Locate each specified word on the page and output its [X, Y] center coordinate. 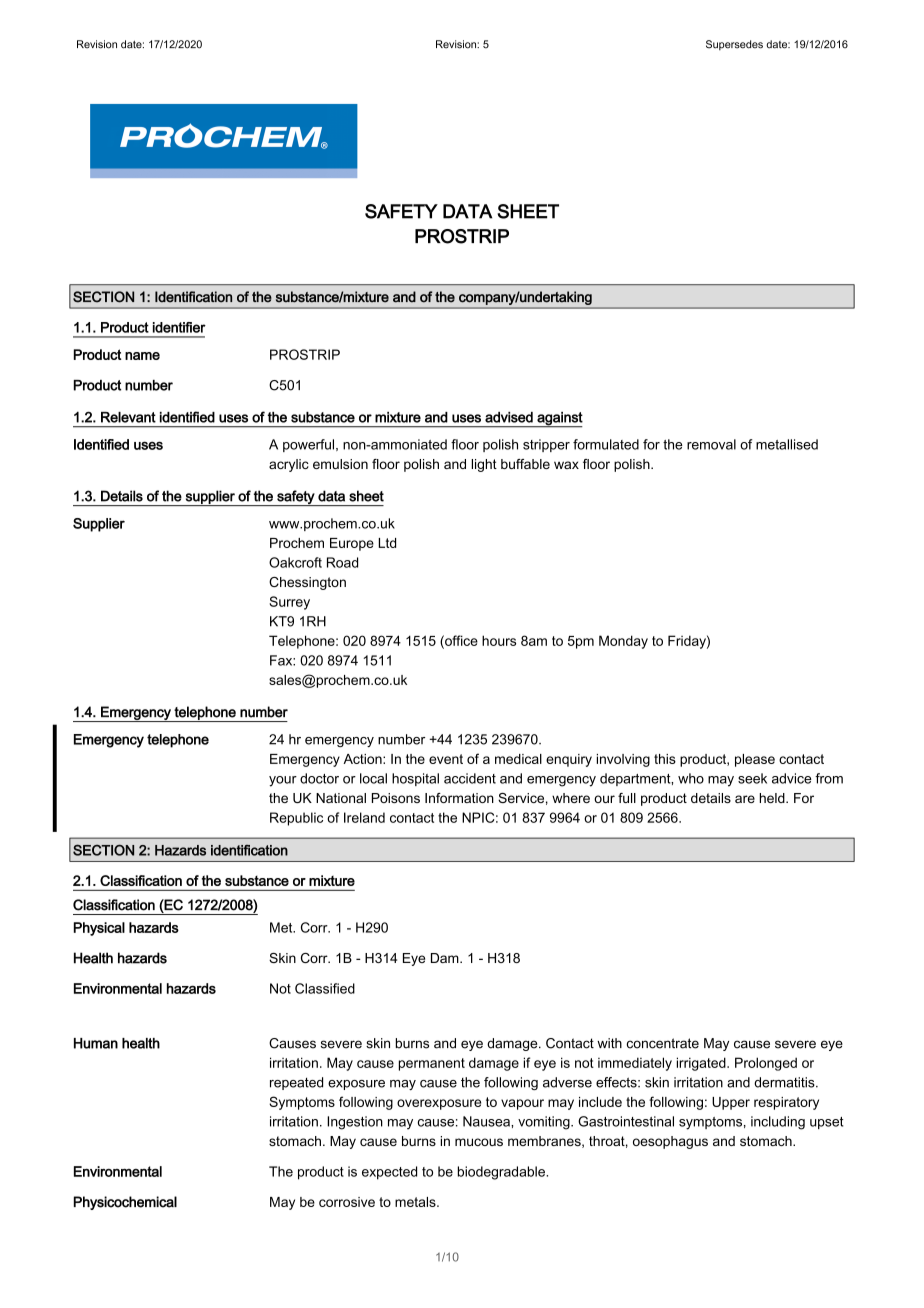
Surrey [289, 603]
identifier [179, 327]
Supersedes [734, 45]
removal [711, 444]
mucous [479, 1142]
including [778, 1123]
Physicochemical [125, 1203]
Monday [623, 642]
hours [499, 640]
